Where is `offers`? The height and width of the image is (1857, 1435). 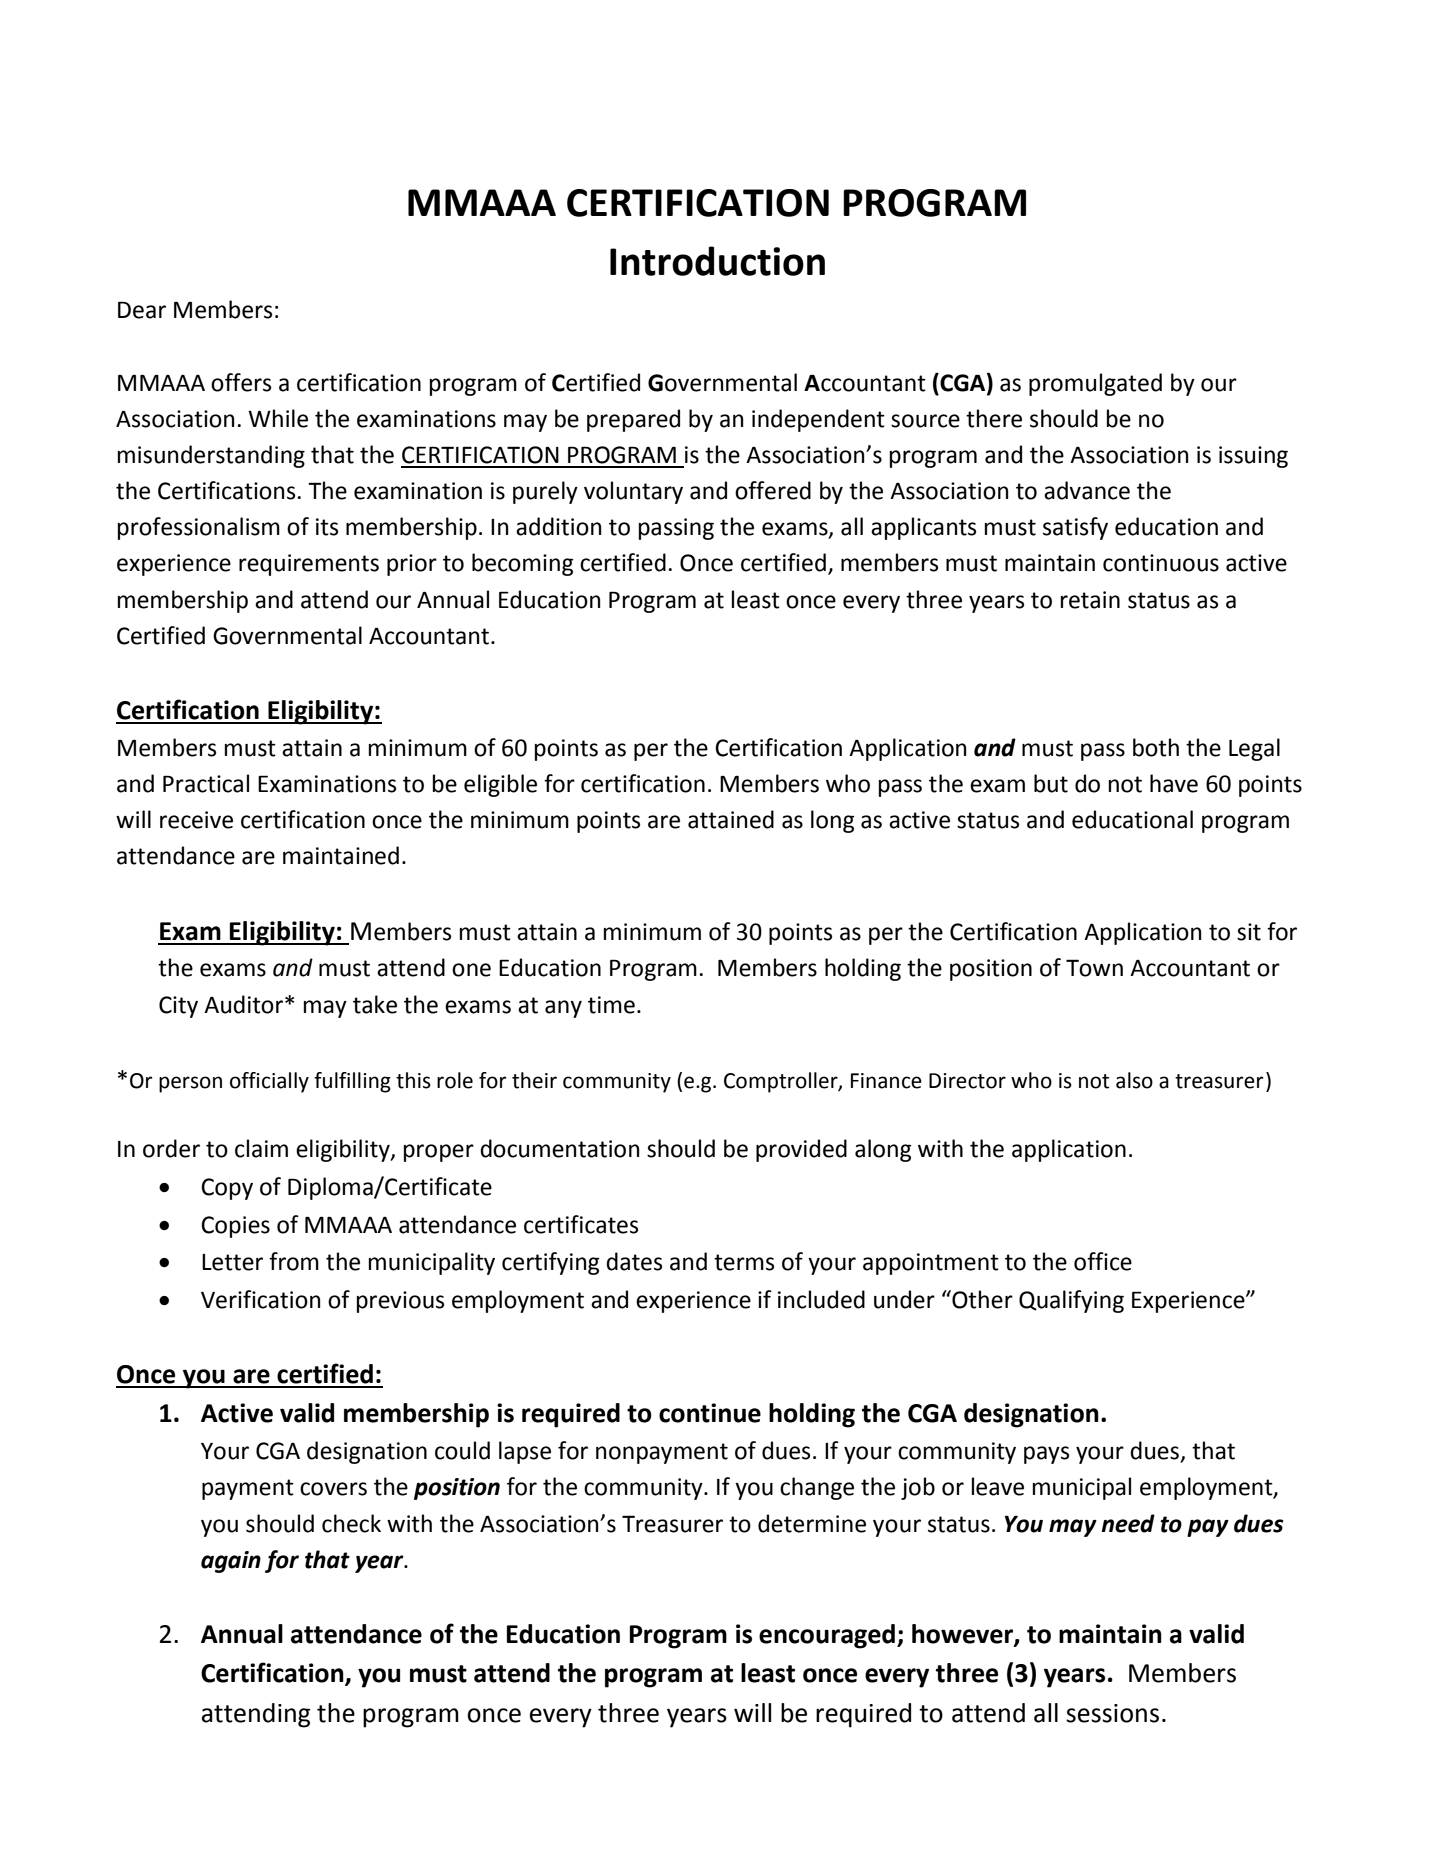 offers is located at coordinates (241, 382).
